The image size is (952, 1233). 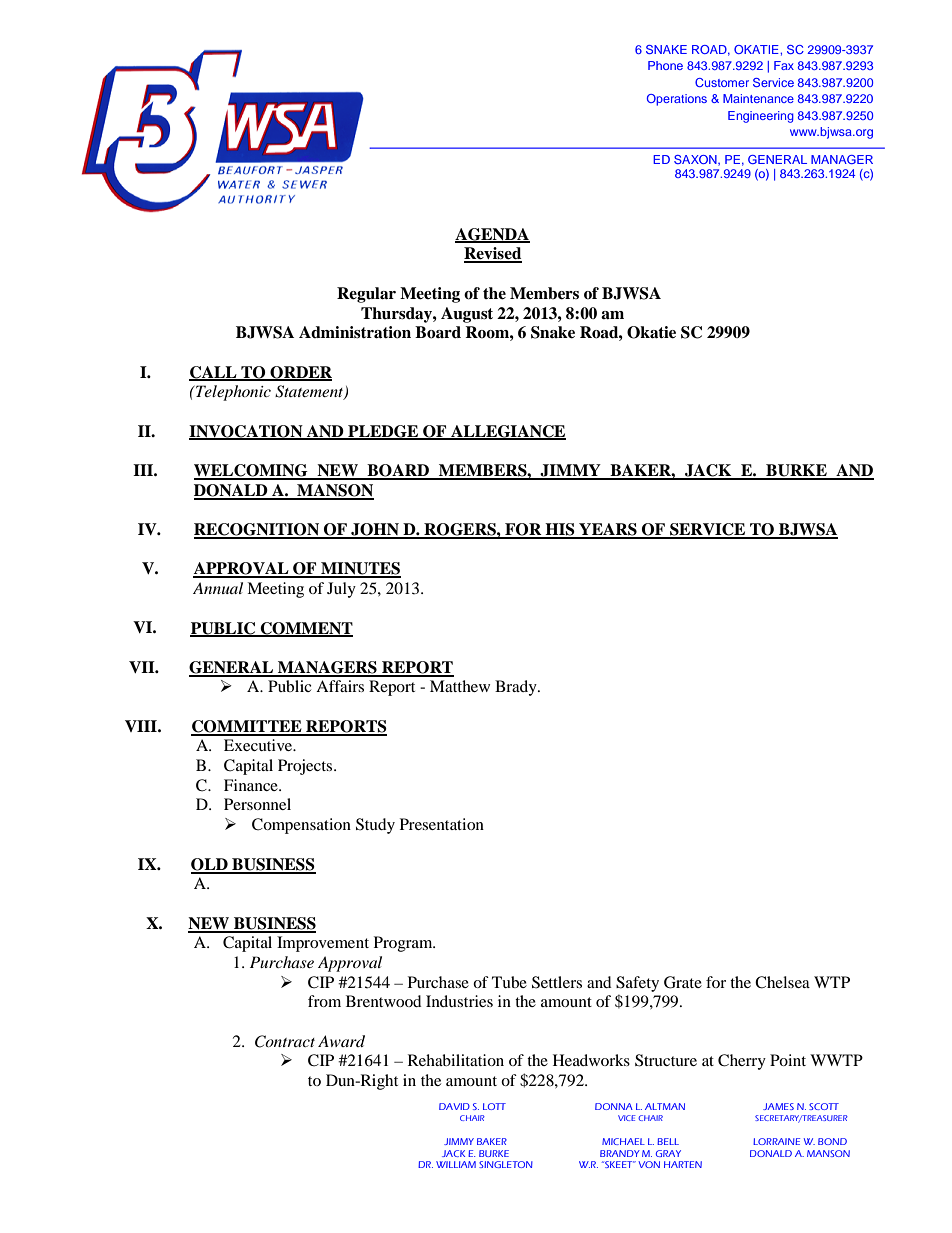 What do you see at coordinates (305, 629) in the screenshot?
I see `COMMENT` at bounding box center [305, 629].
